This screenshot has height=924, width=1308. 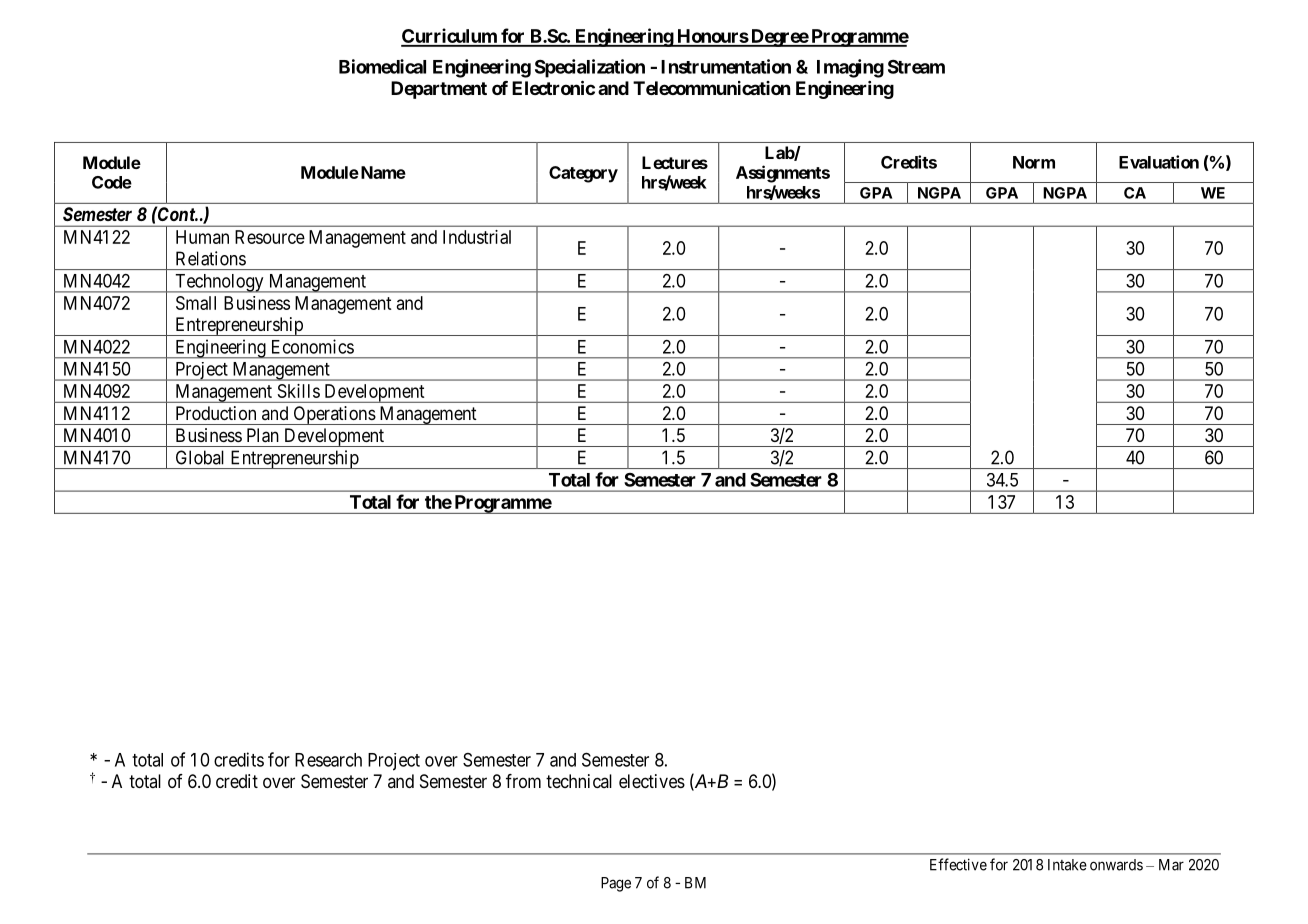 I want to click on Stream, so click(x=916, y=67).
